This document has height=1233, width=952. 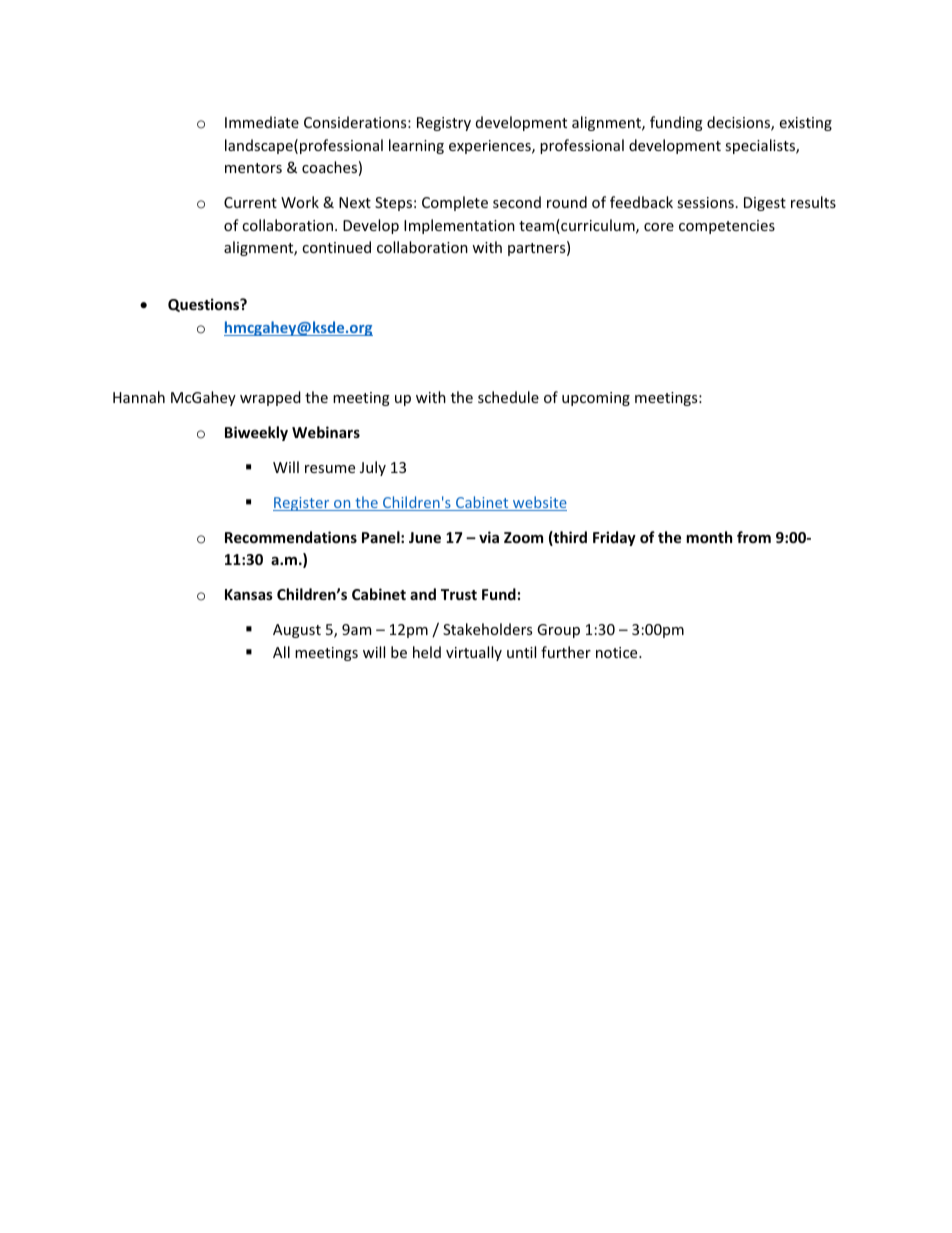 I want to click on wrapped, so click(x=270, y=398).
